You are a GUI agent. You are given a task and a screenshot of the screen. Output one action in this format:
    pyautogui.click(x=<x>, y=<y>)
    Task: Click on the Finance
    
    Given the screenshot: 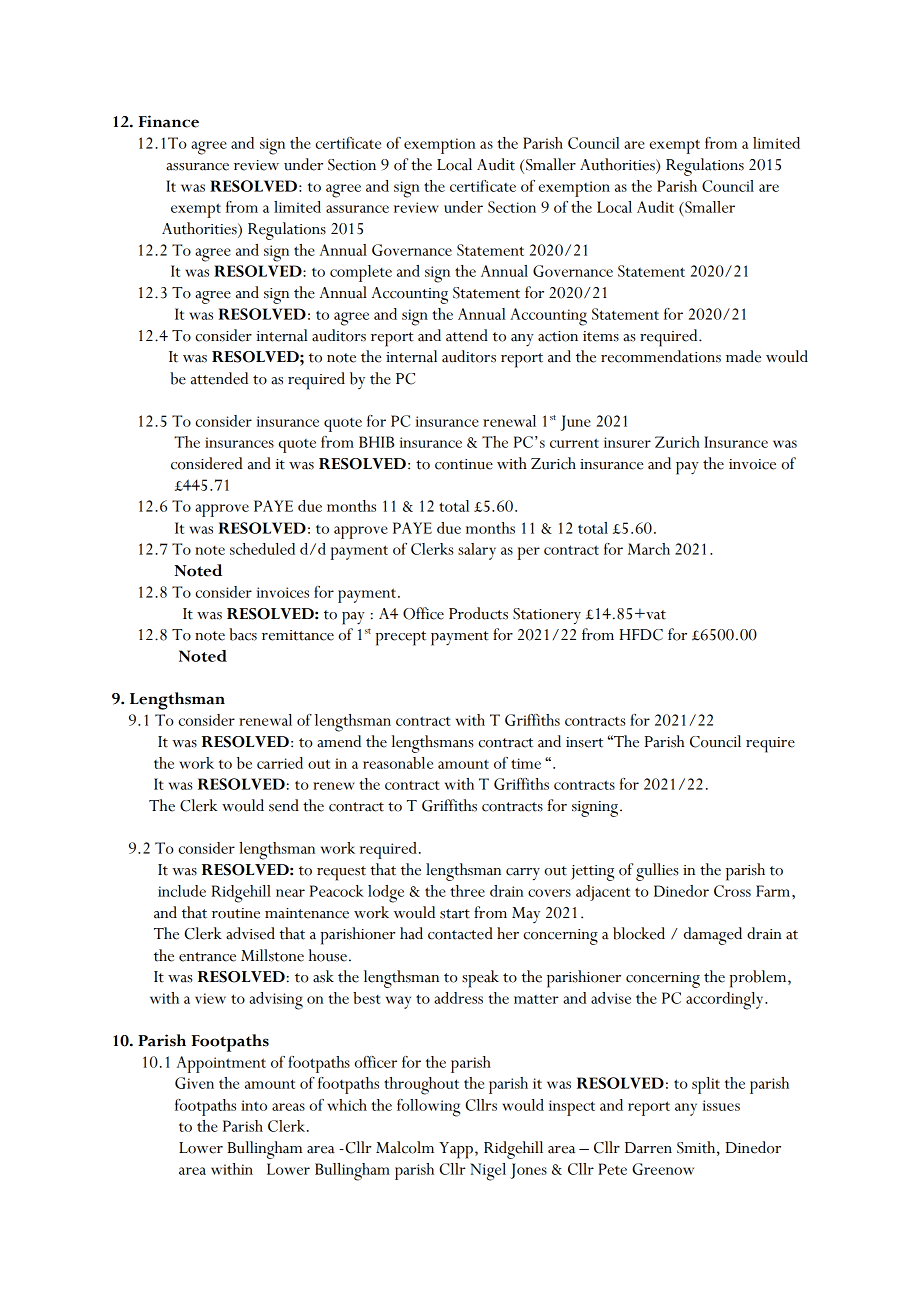 What is the action you would take?
    pyautogui.click(x=169, y=121)
